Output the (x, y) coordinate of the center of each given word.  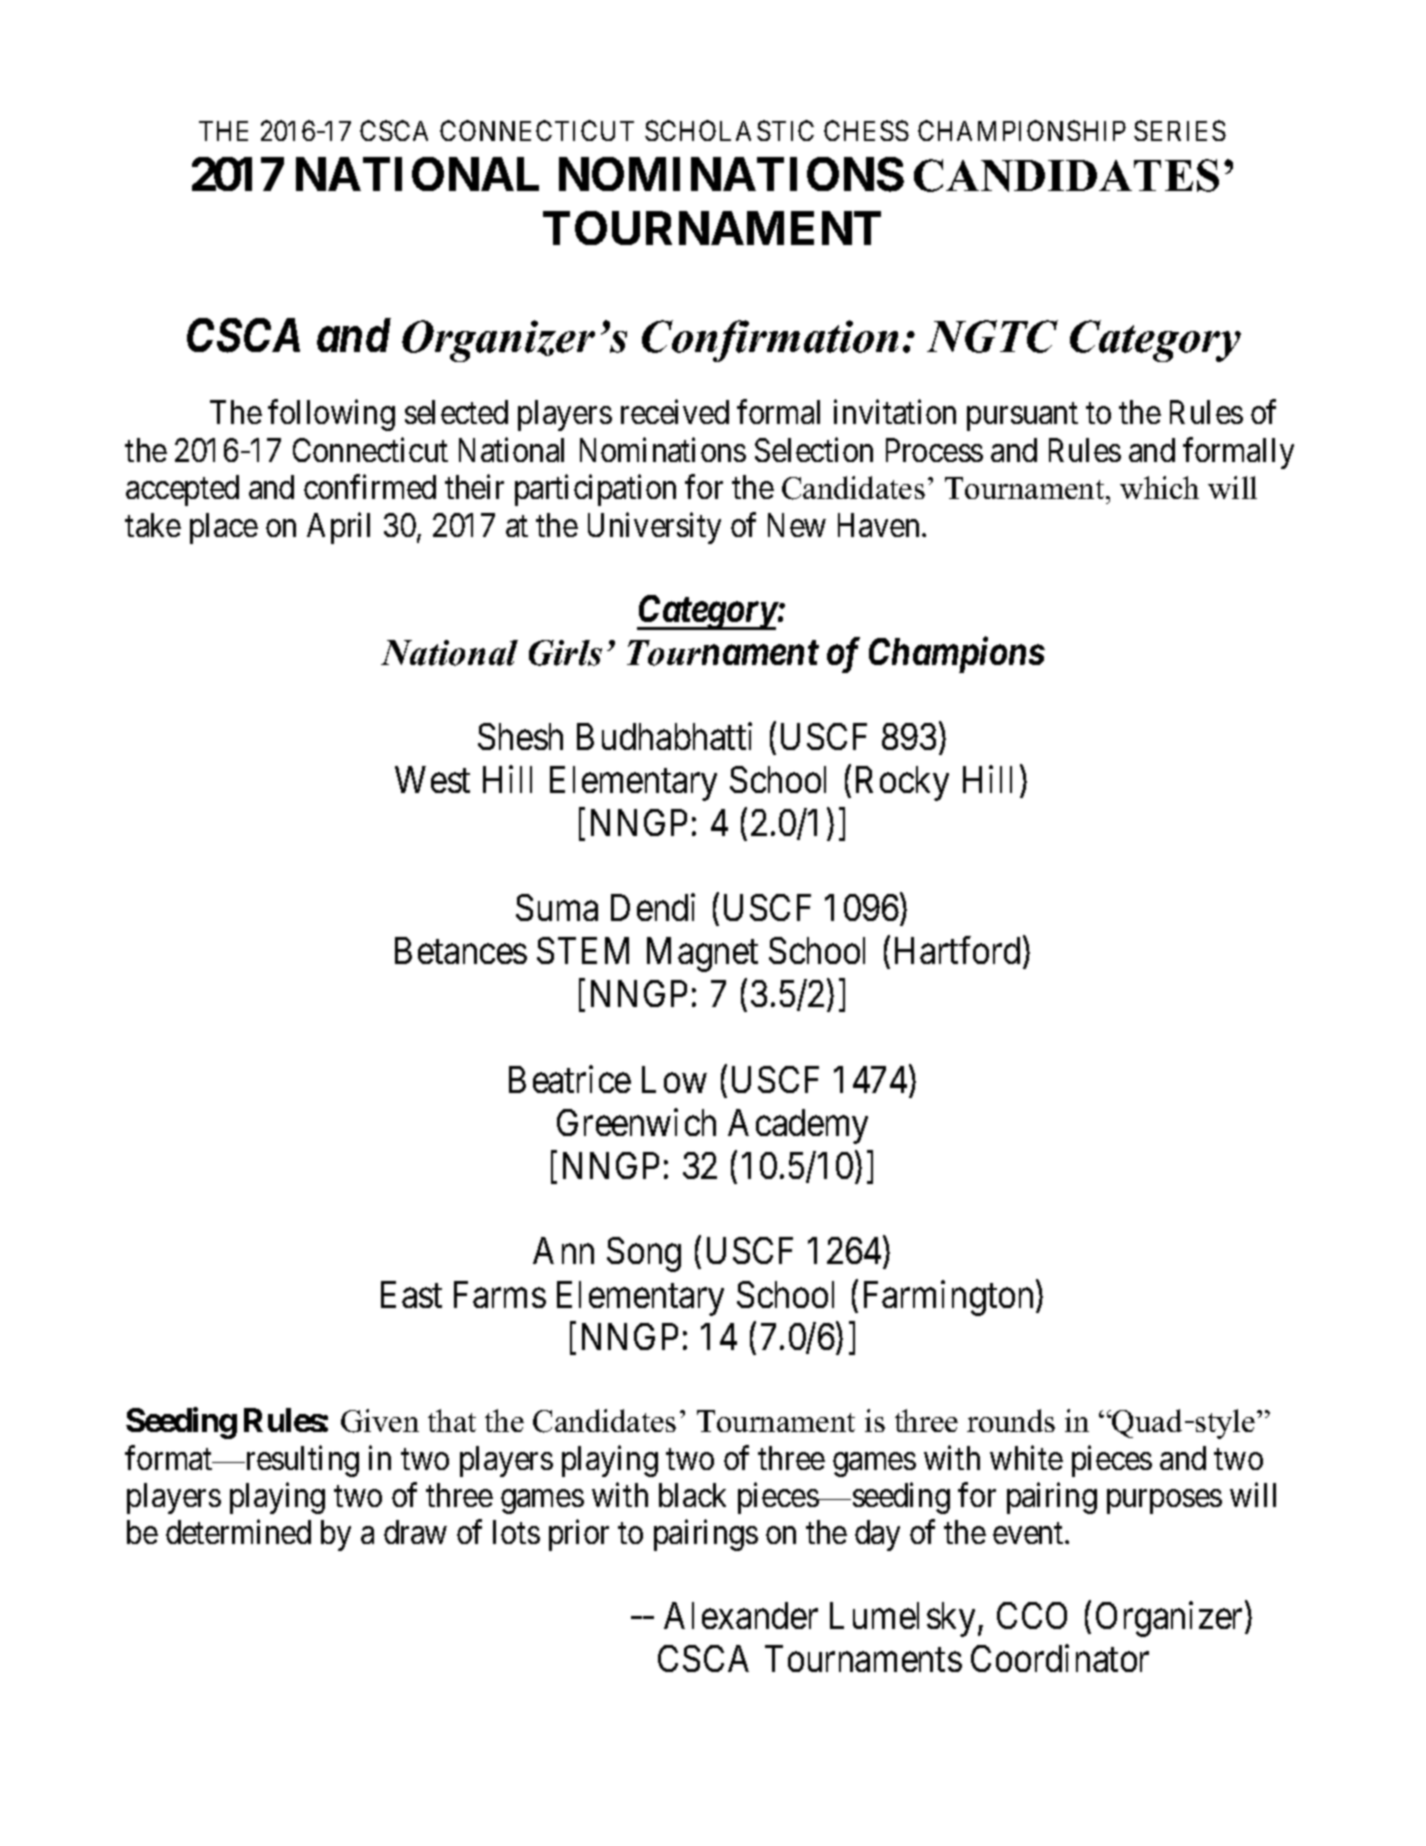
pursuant (1022, 417)
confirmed (370, 487)
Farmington (950, 1298)
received (675, 412)
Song (644, 1254)
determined (238, 1532)
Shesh (520, 736)
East (411, 1294)
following (331, 415)
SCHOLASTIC (729, 130)
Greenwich (636, 1122)
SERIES (1180, 130)
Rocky (902, 783)
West (432, 779)
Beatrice (570, 1079)
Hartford (957, 950)
